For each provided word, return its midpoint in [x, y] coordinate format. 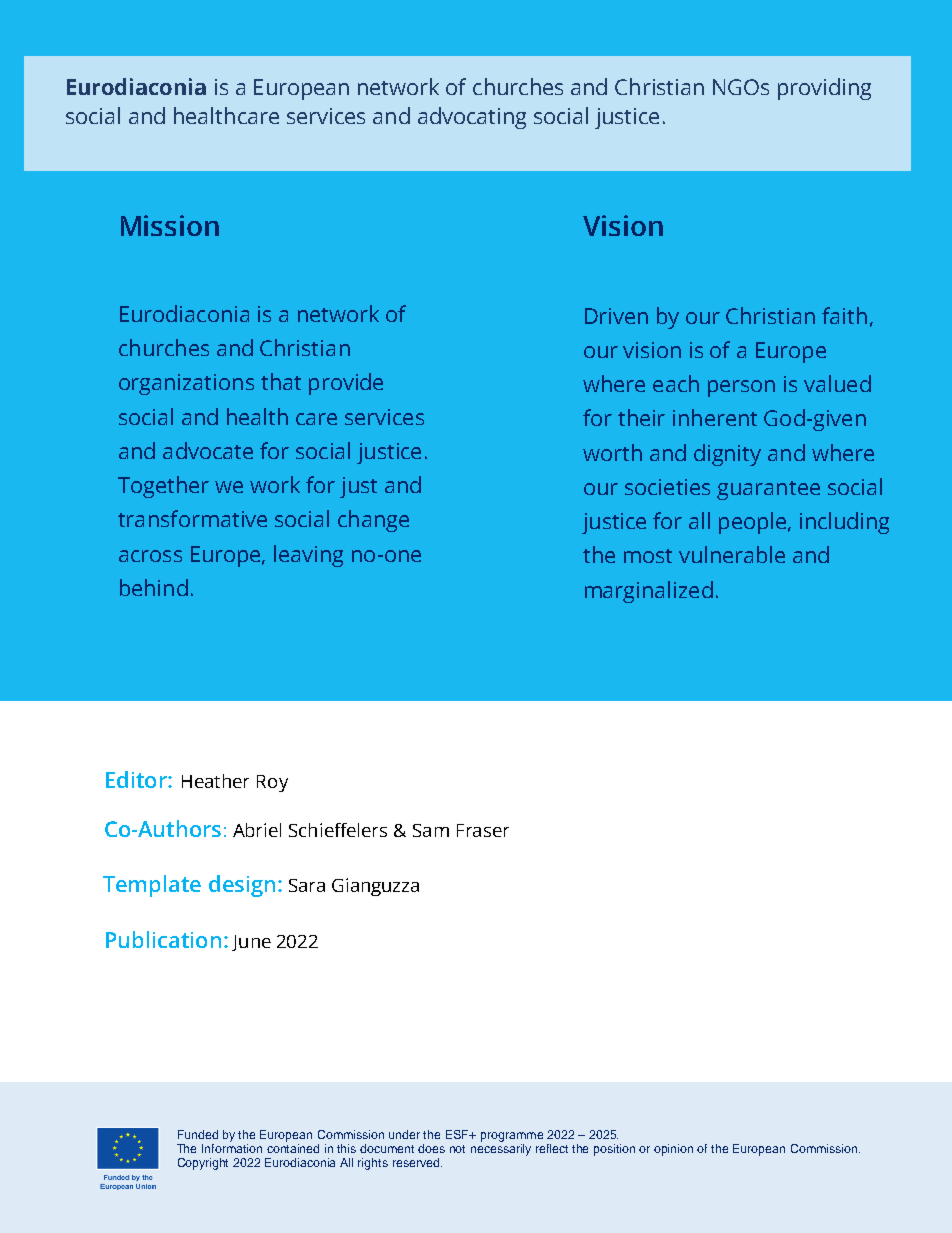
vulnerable [732, 554]
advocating [472, 118]
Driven [616, 316]
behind [154, 587]
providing [824, 89]
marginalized [649, 592]
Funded [198, 1134]
